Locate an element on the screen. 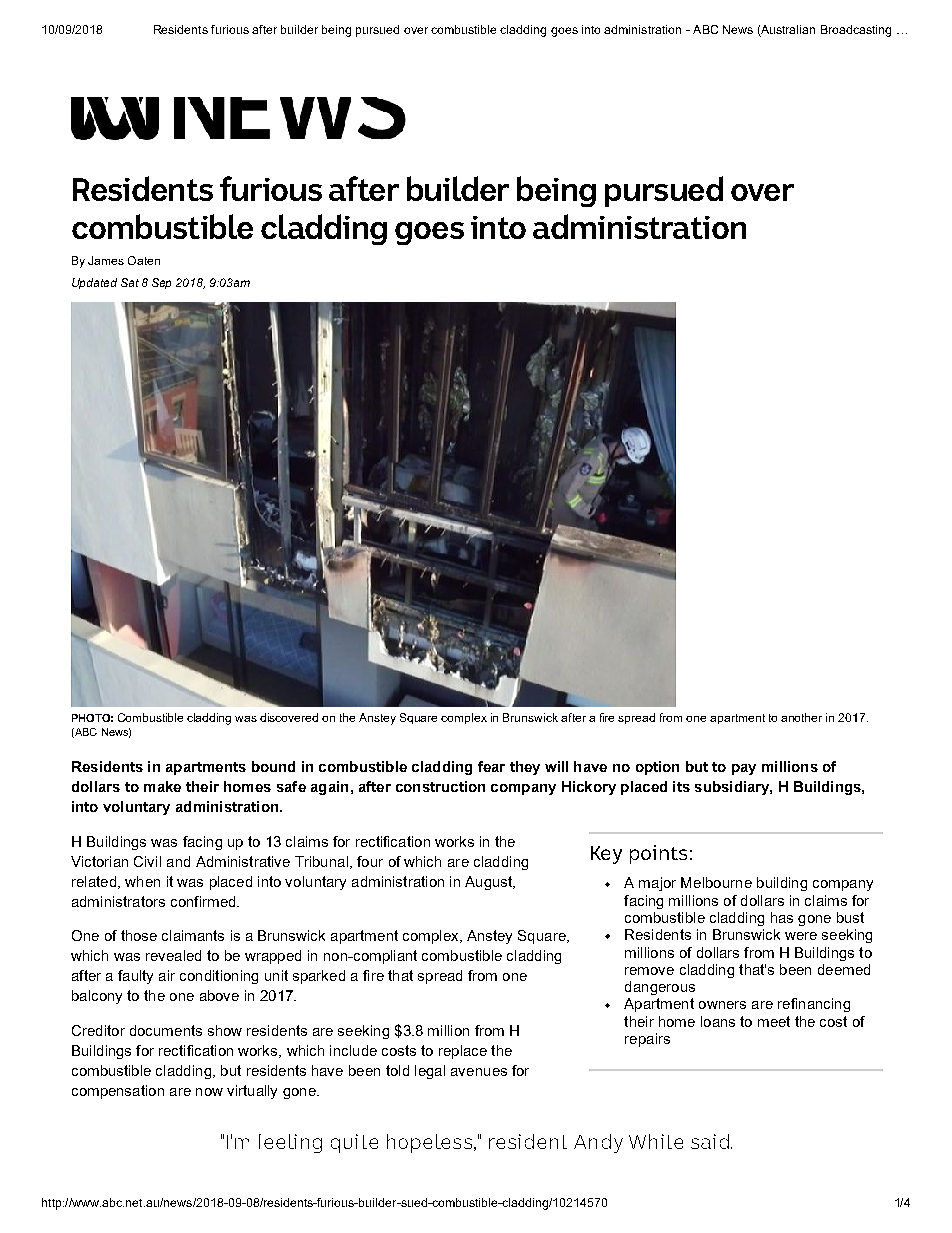  now is located at coordinates (209, 1092).
